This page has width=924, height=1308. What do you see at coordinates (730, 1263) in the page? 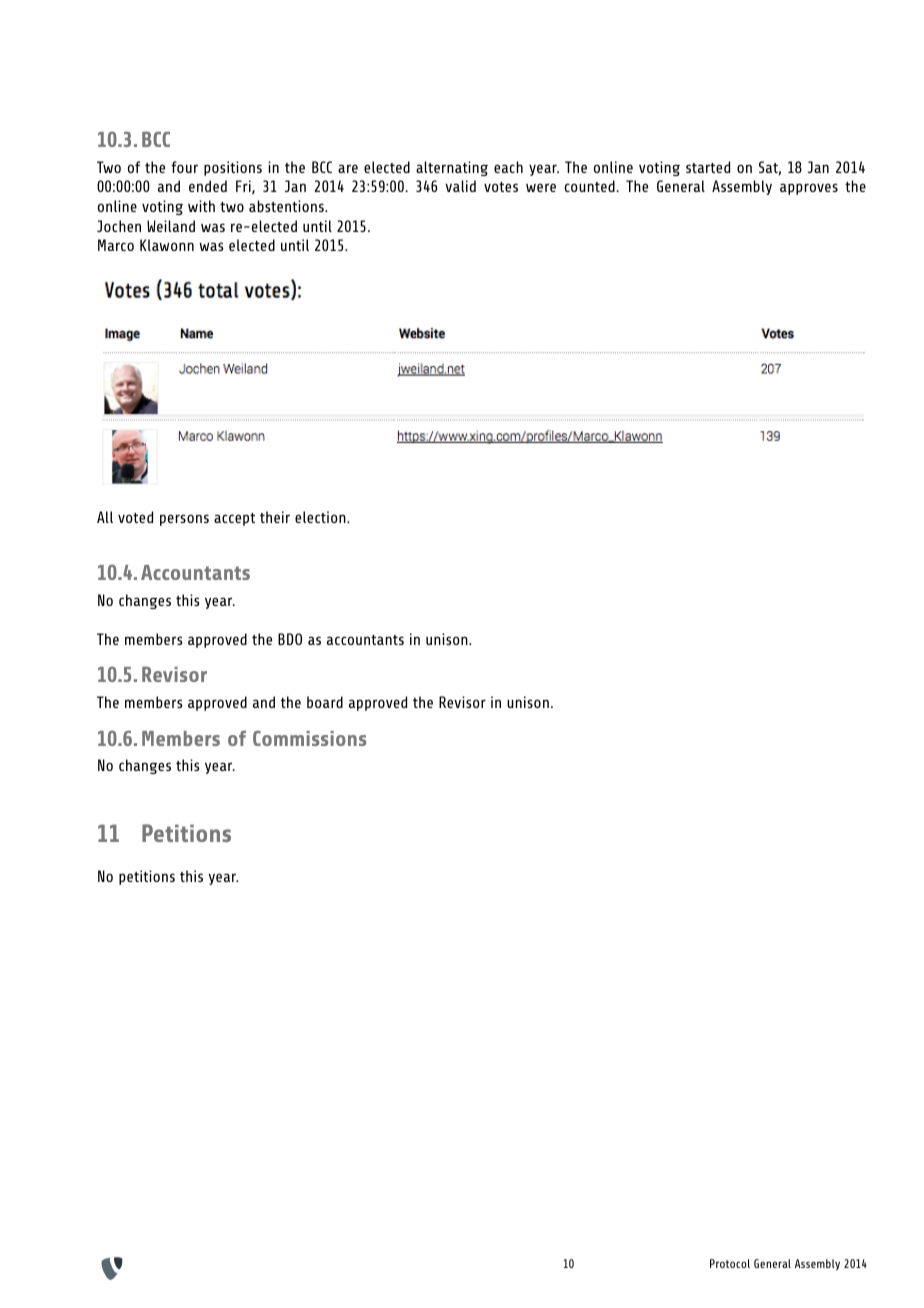
I see `Protocol` at bounding box center [730, 1263].
